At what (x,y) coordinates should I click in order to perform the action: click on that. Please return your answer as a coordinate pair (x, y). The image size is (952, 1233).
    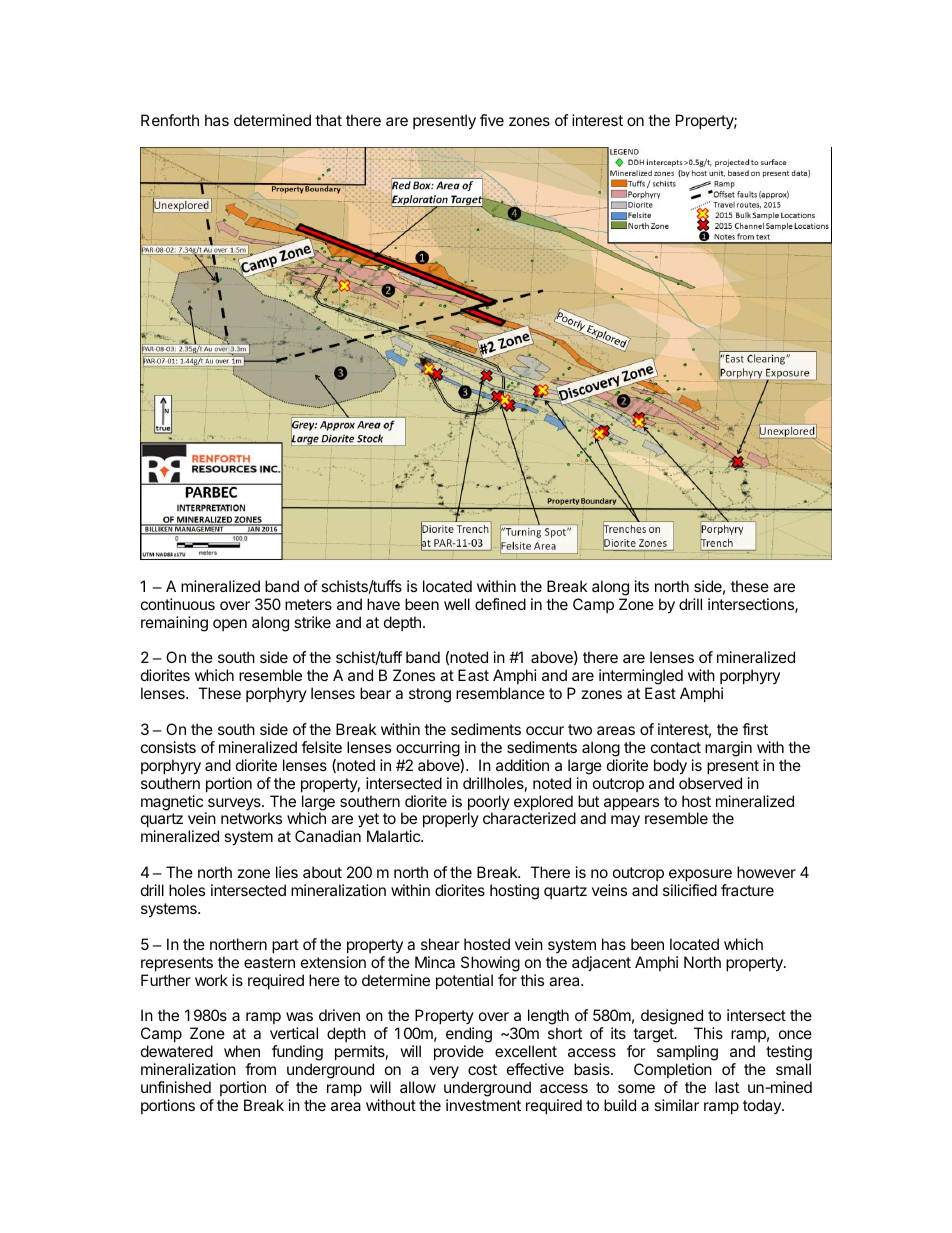
    Looking at the image, I should click on (328, 120).
